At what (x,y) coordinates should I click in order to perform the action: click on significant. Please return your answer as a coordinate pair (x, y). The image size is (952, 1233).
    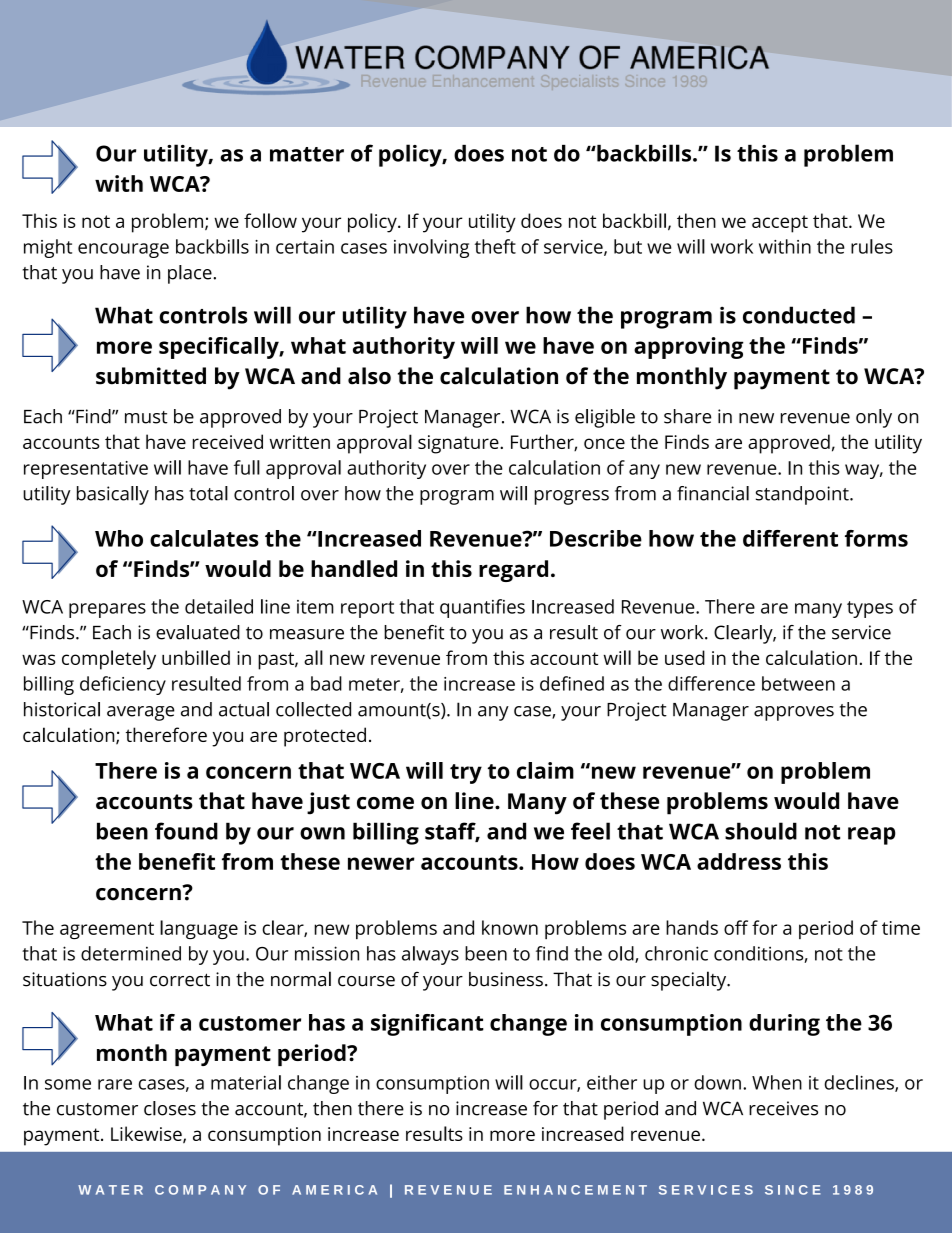
    Looking at the image, I should click on (427, 1025).
